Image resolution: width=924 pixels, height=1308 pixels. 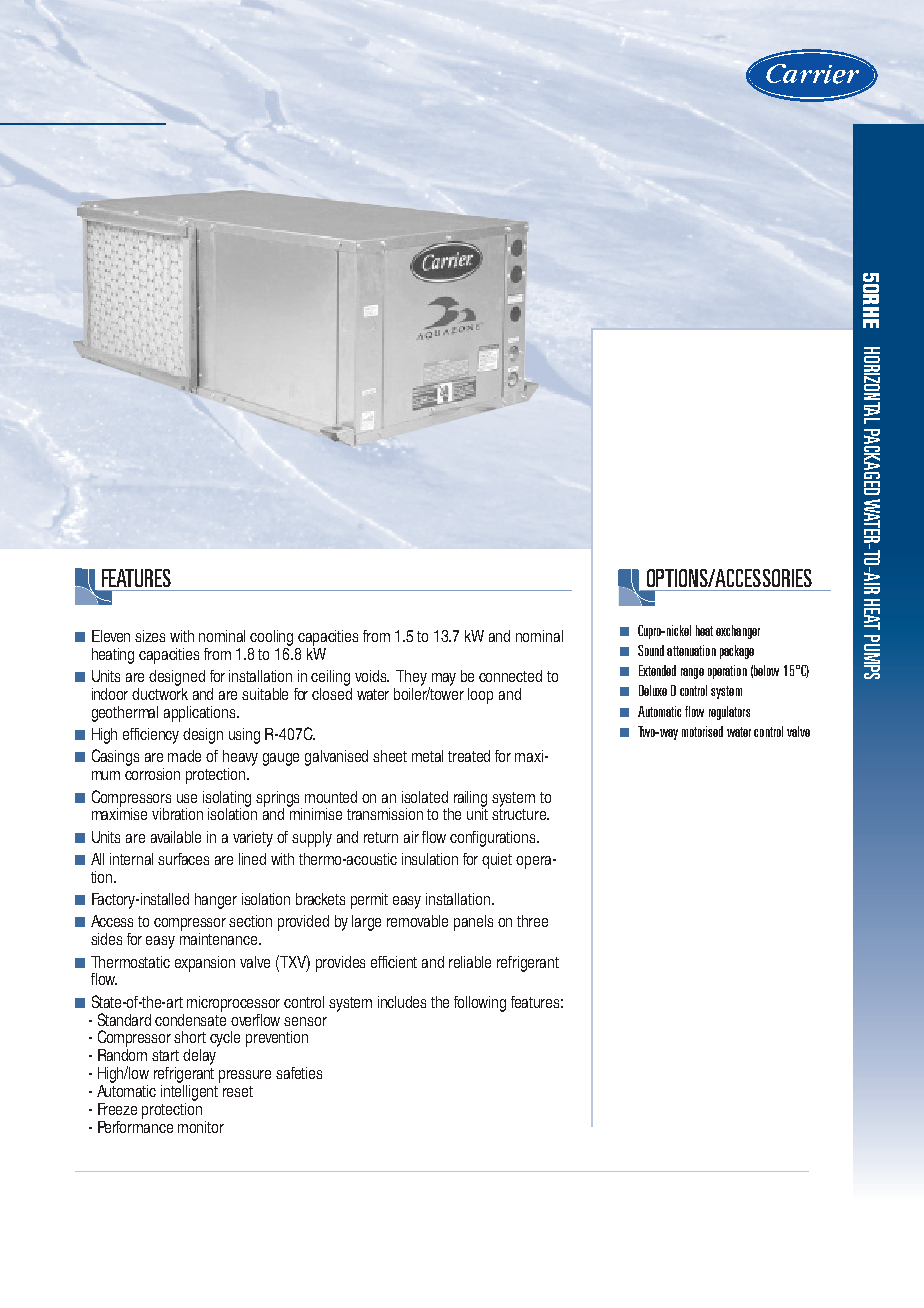 What do you see at coordinates (369, 901) in the image?
I see `permit` at bounding box center [369, 901].
